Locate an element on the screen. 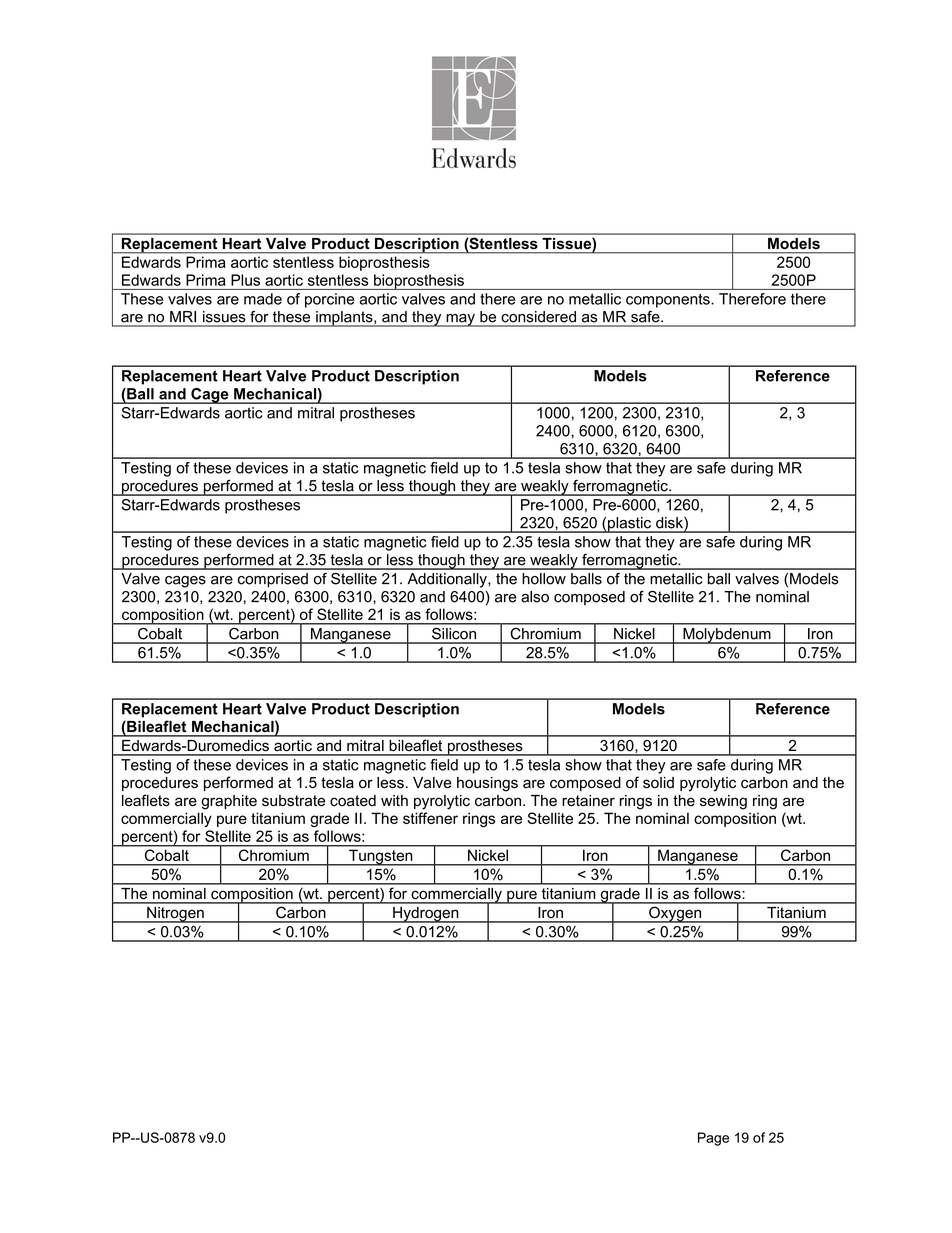  solid is located at coordinates (658, 783).
